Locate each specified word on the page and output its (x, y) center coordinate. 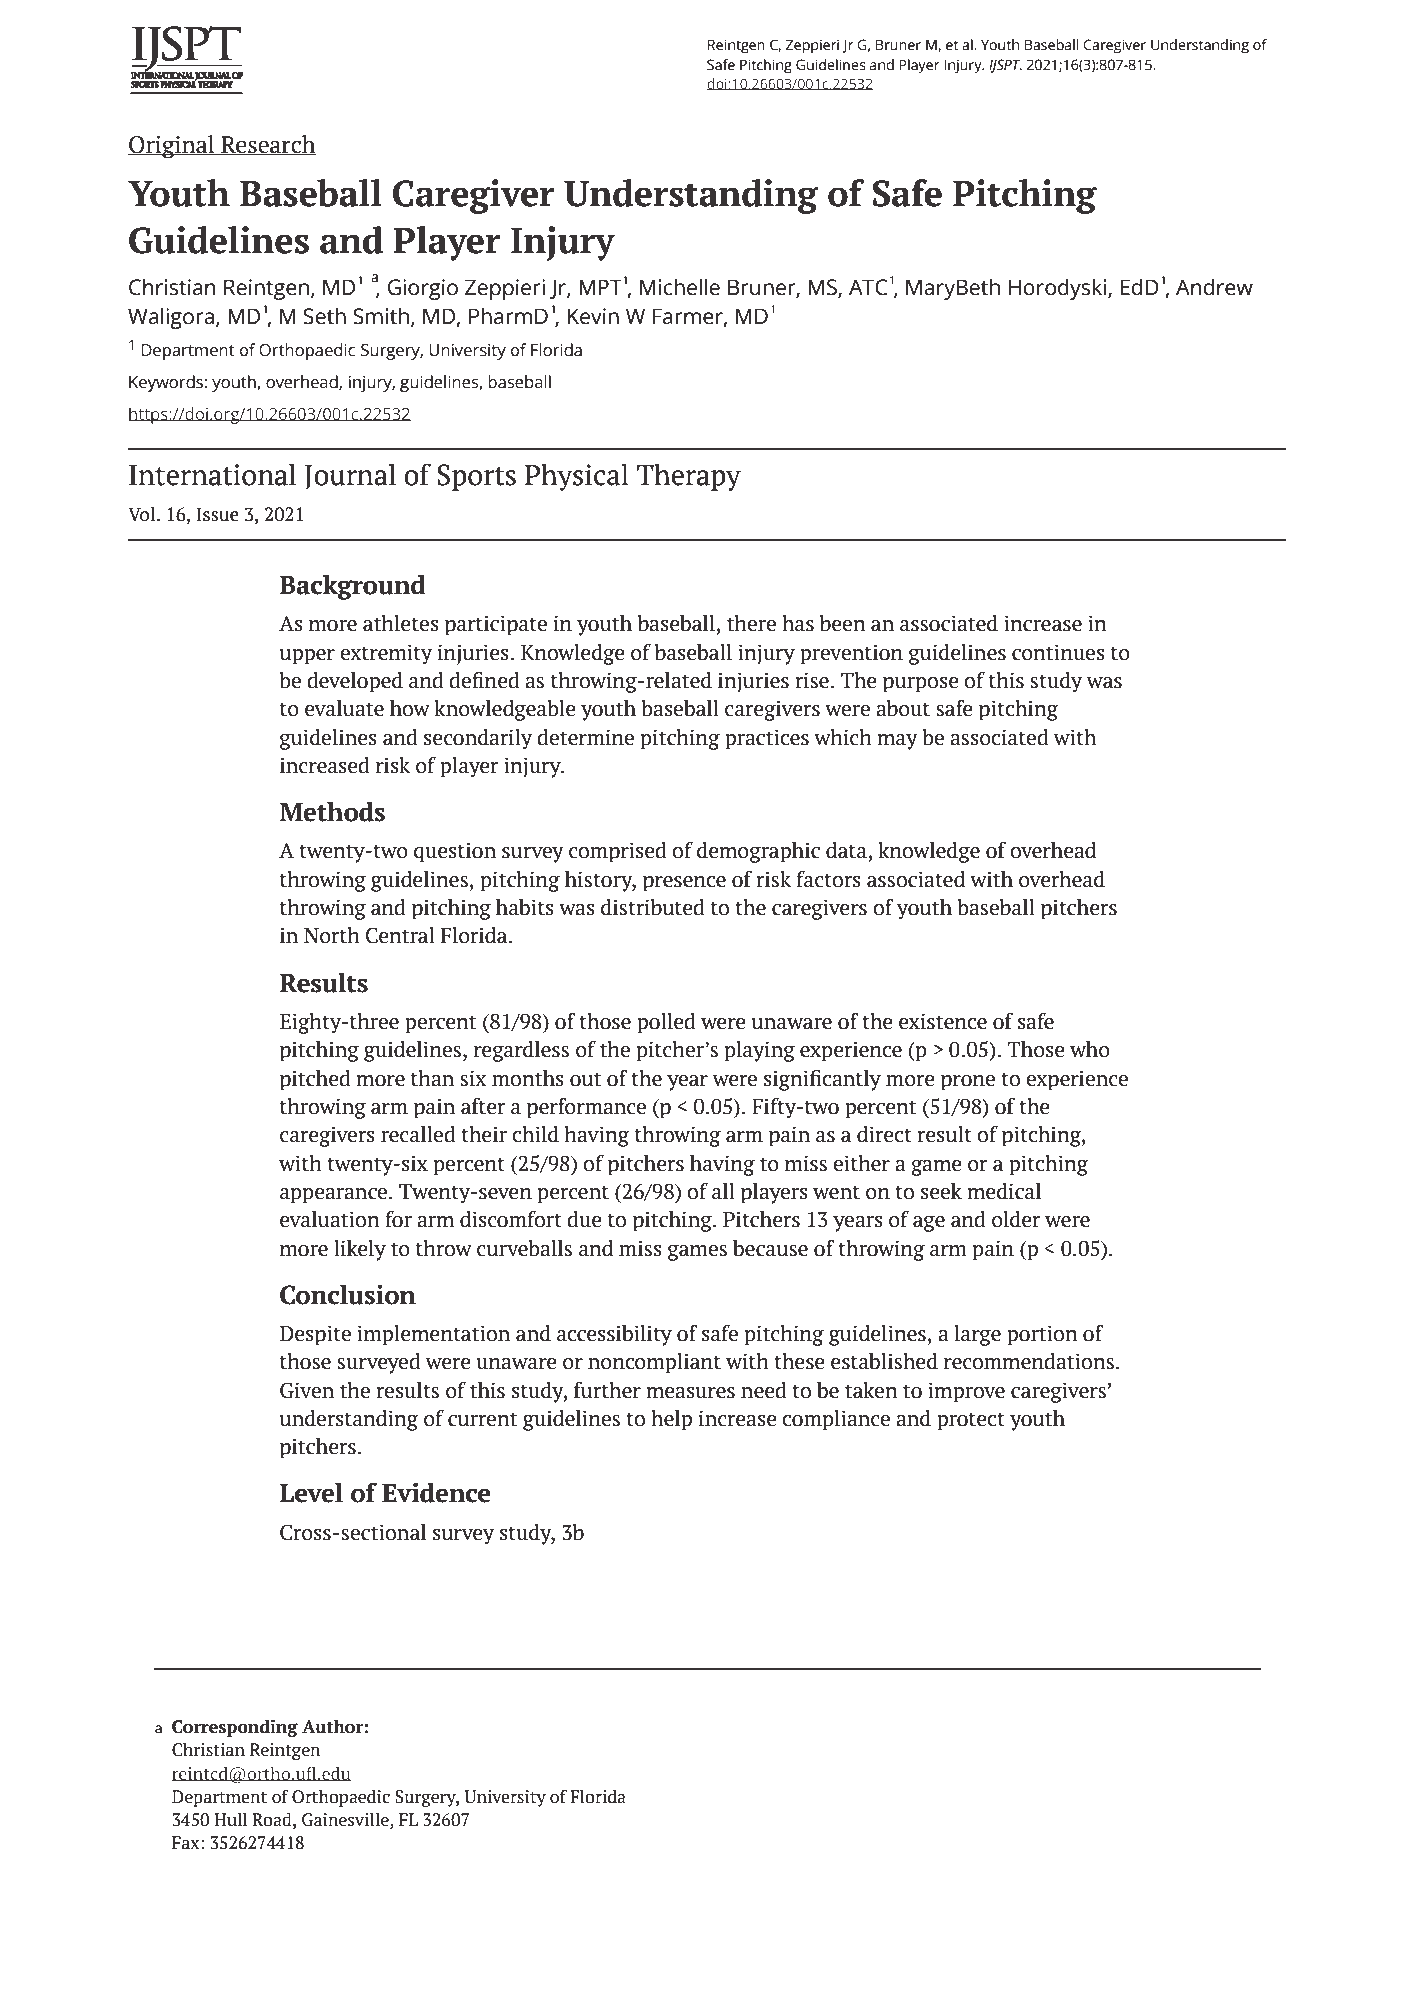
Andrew (1214, 287)
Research (267, 145)
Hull (230, 1819)
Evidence (436, 1492)
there (751, 623)
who (1090, 1049)
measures (690, 1393)
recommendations (1029, 1361)
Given (307, 1390)
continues (1058, 652)
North (332, 935)
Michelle (680, 287)
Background (352, 587)
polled (666, 1023)
